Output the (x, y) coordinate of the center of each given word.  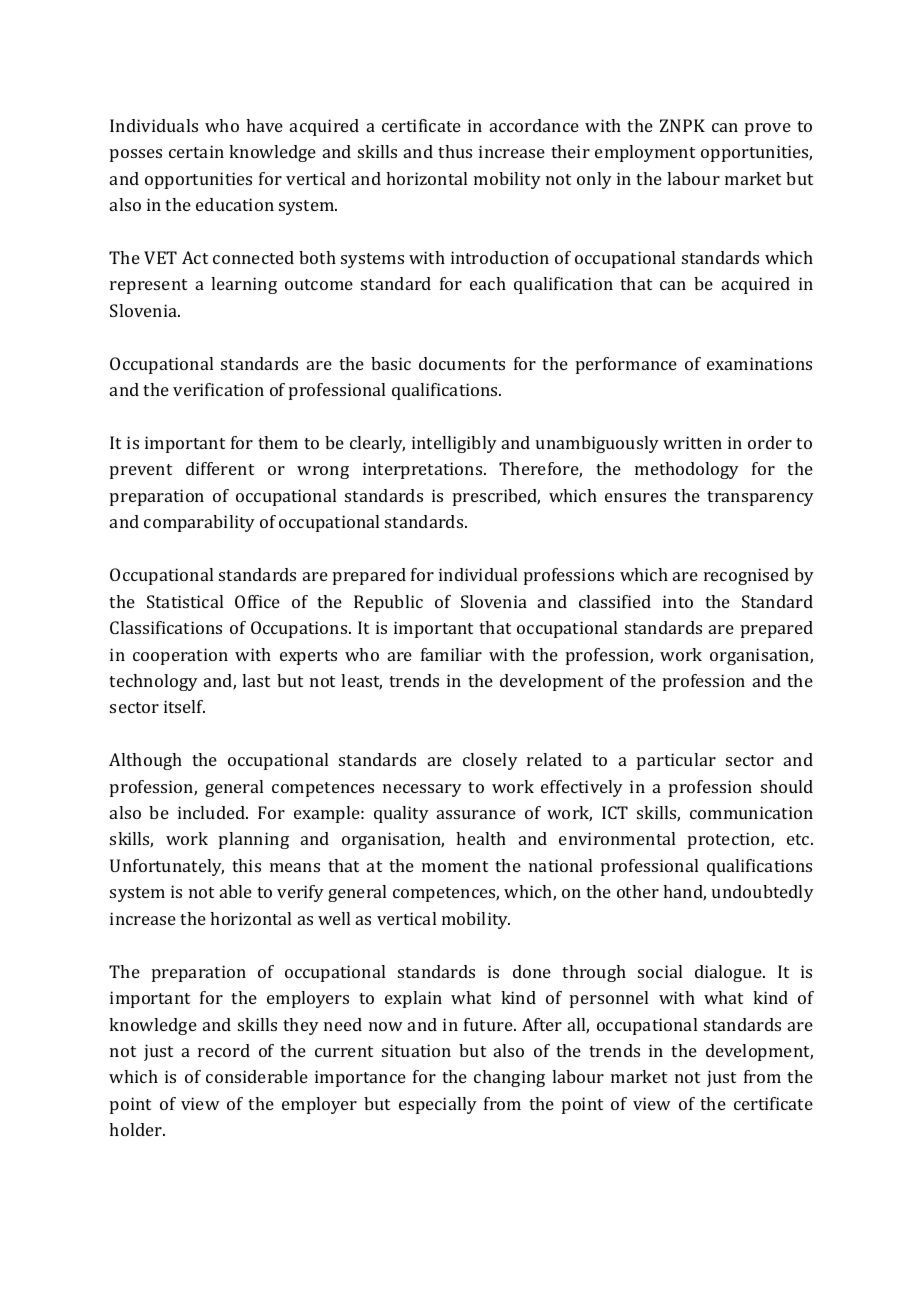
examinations (759, 363)
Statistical (185, 601)
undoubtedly (763, 893)
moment (455, 866)
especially (438, 1105)
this (246, 865)
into (678, 601)
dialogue (729, 973)
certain (196, 151)
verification (218, 389)
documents (462, 363)
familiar (451, 654)
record (224, 1050)
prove (768, 129)
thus (455, 151)
